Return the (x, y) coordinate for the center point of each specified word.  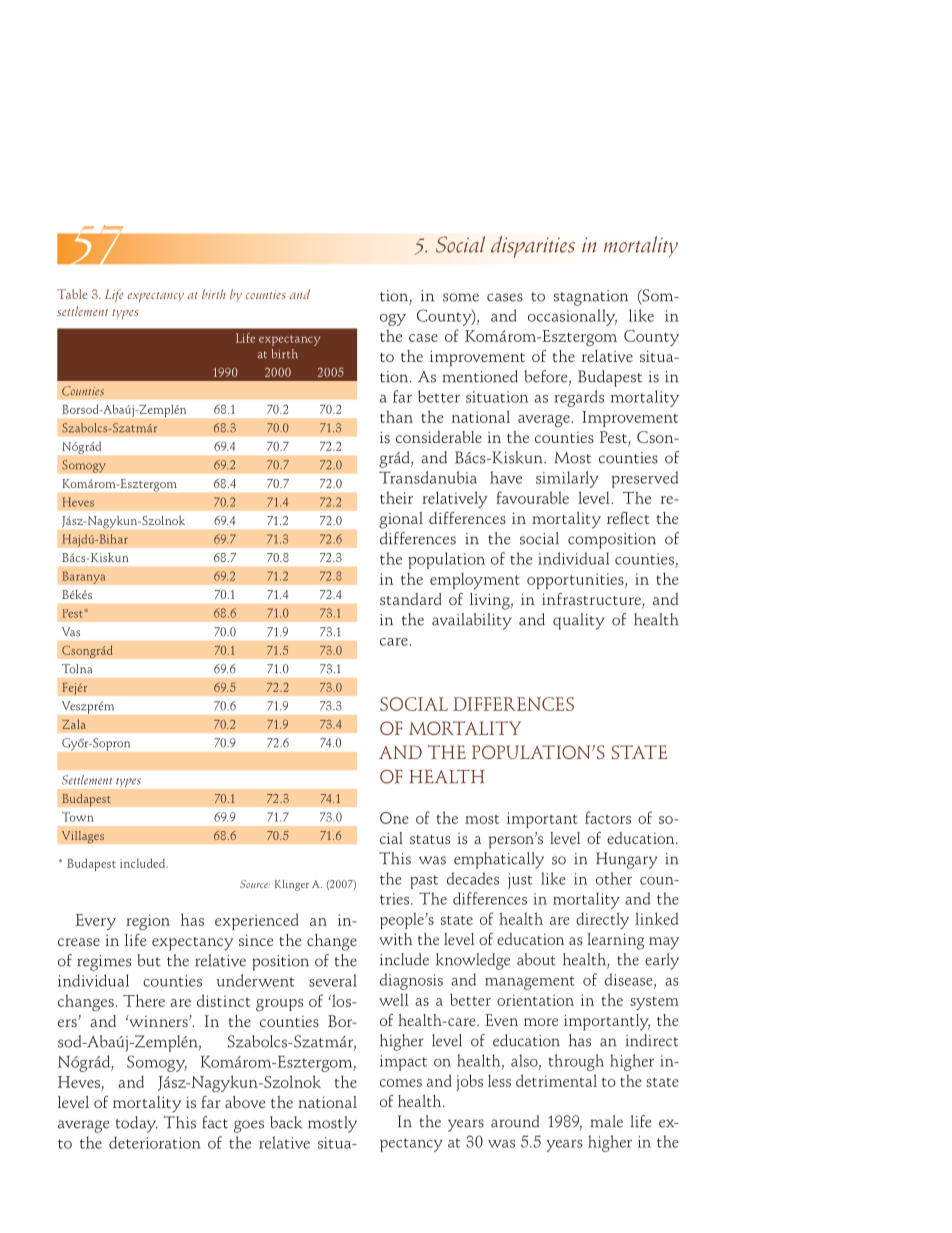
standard (411, 599)
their (396, 497)
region (148, 922)
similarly (567, 479)
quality (579, 621)
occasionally (572, 317)
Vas (71, 632)
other (614, 878)
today (136, 1124)
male (607, 1121)
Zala (74, 724)
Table (72, 294)
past (424, 882)
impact (403, 1063)
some (461, 297)
